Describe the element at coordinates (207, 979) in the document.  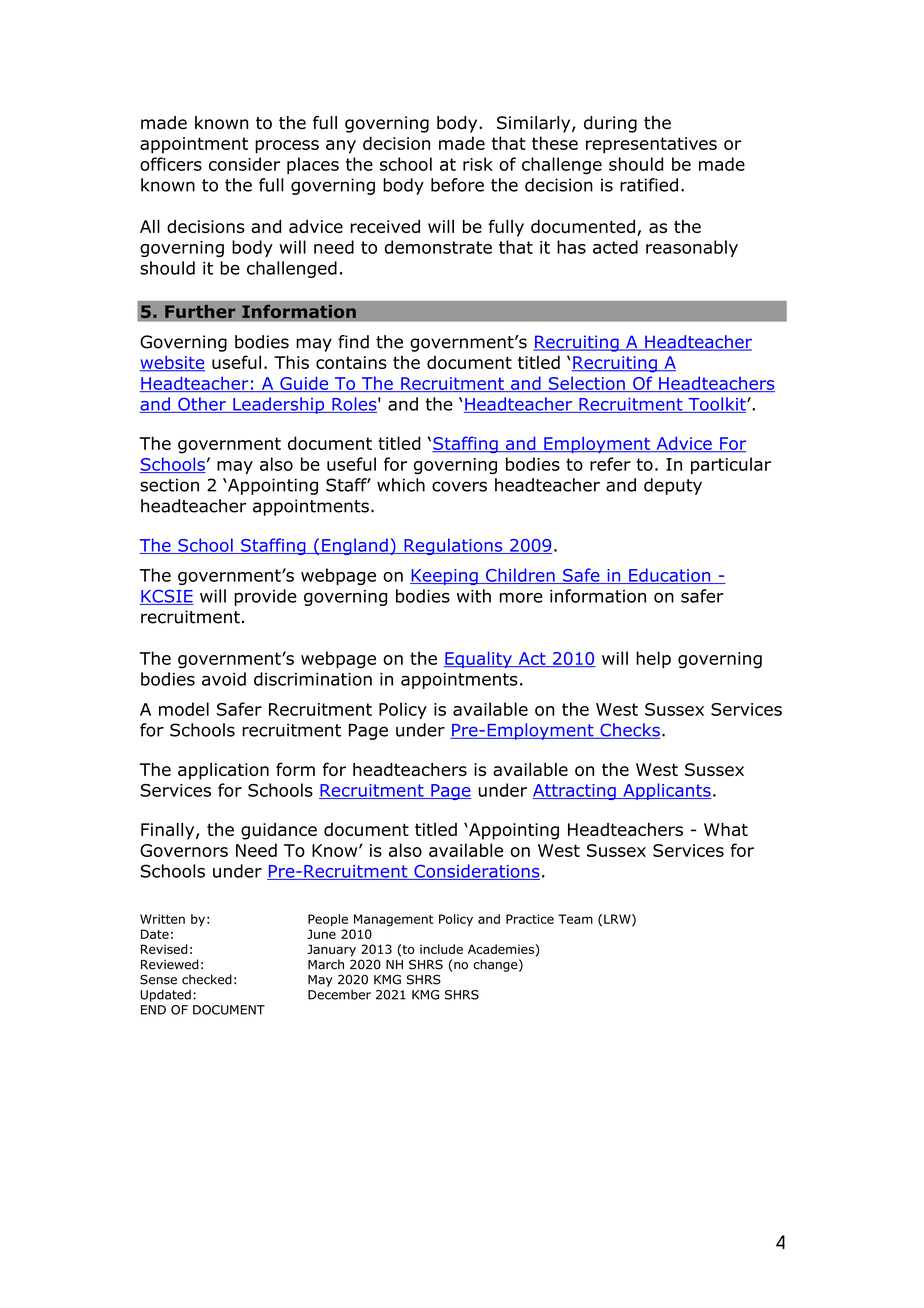
I see `checked` at that location.
